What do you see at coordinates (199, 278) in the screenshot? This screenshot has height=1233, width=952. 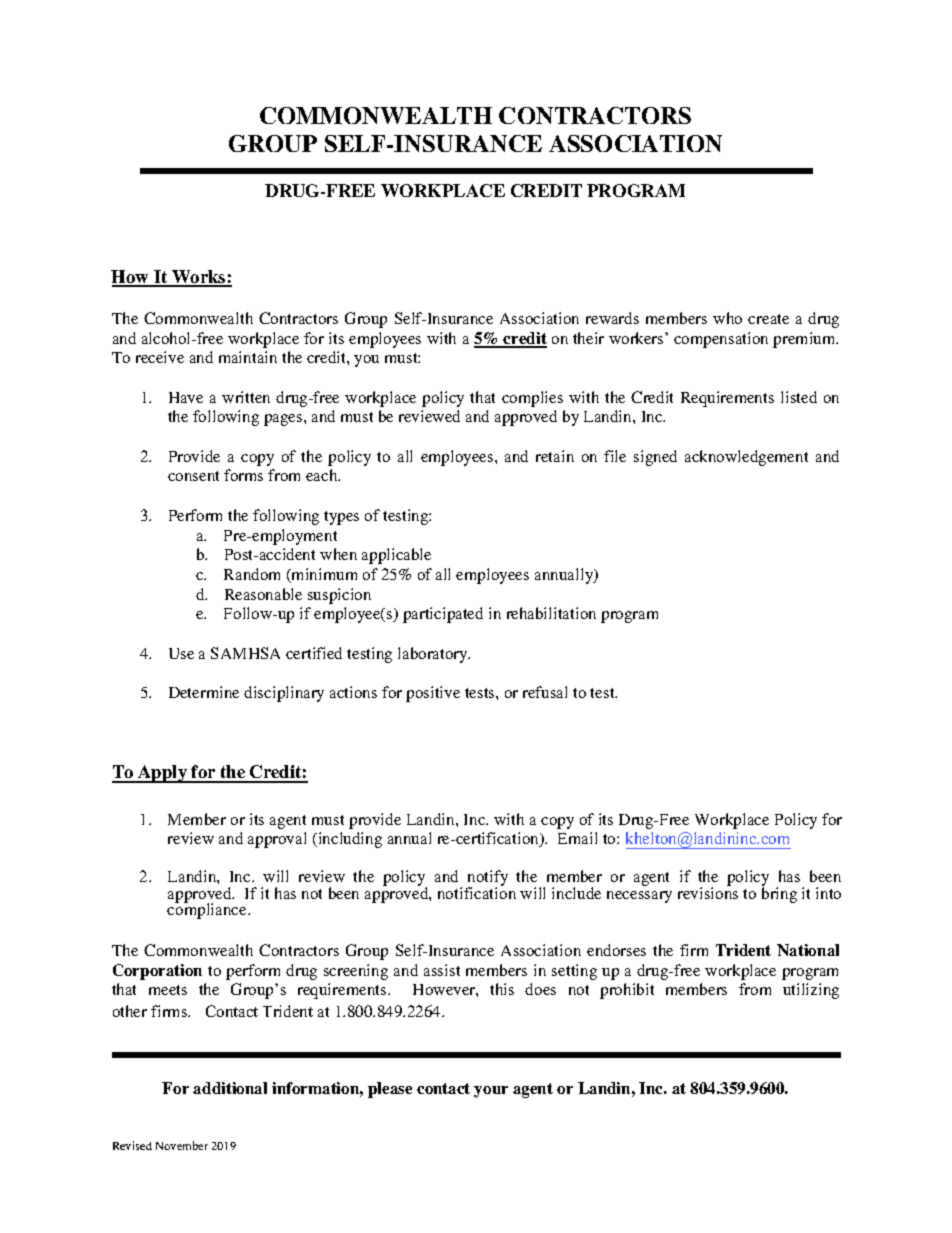 I see `Works` at bounding box center [199, 278].
